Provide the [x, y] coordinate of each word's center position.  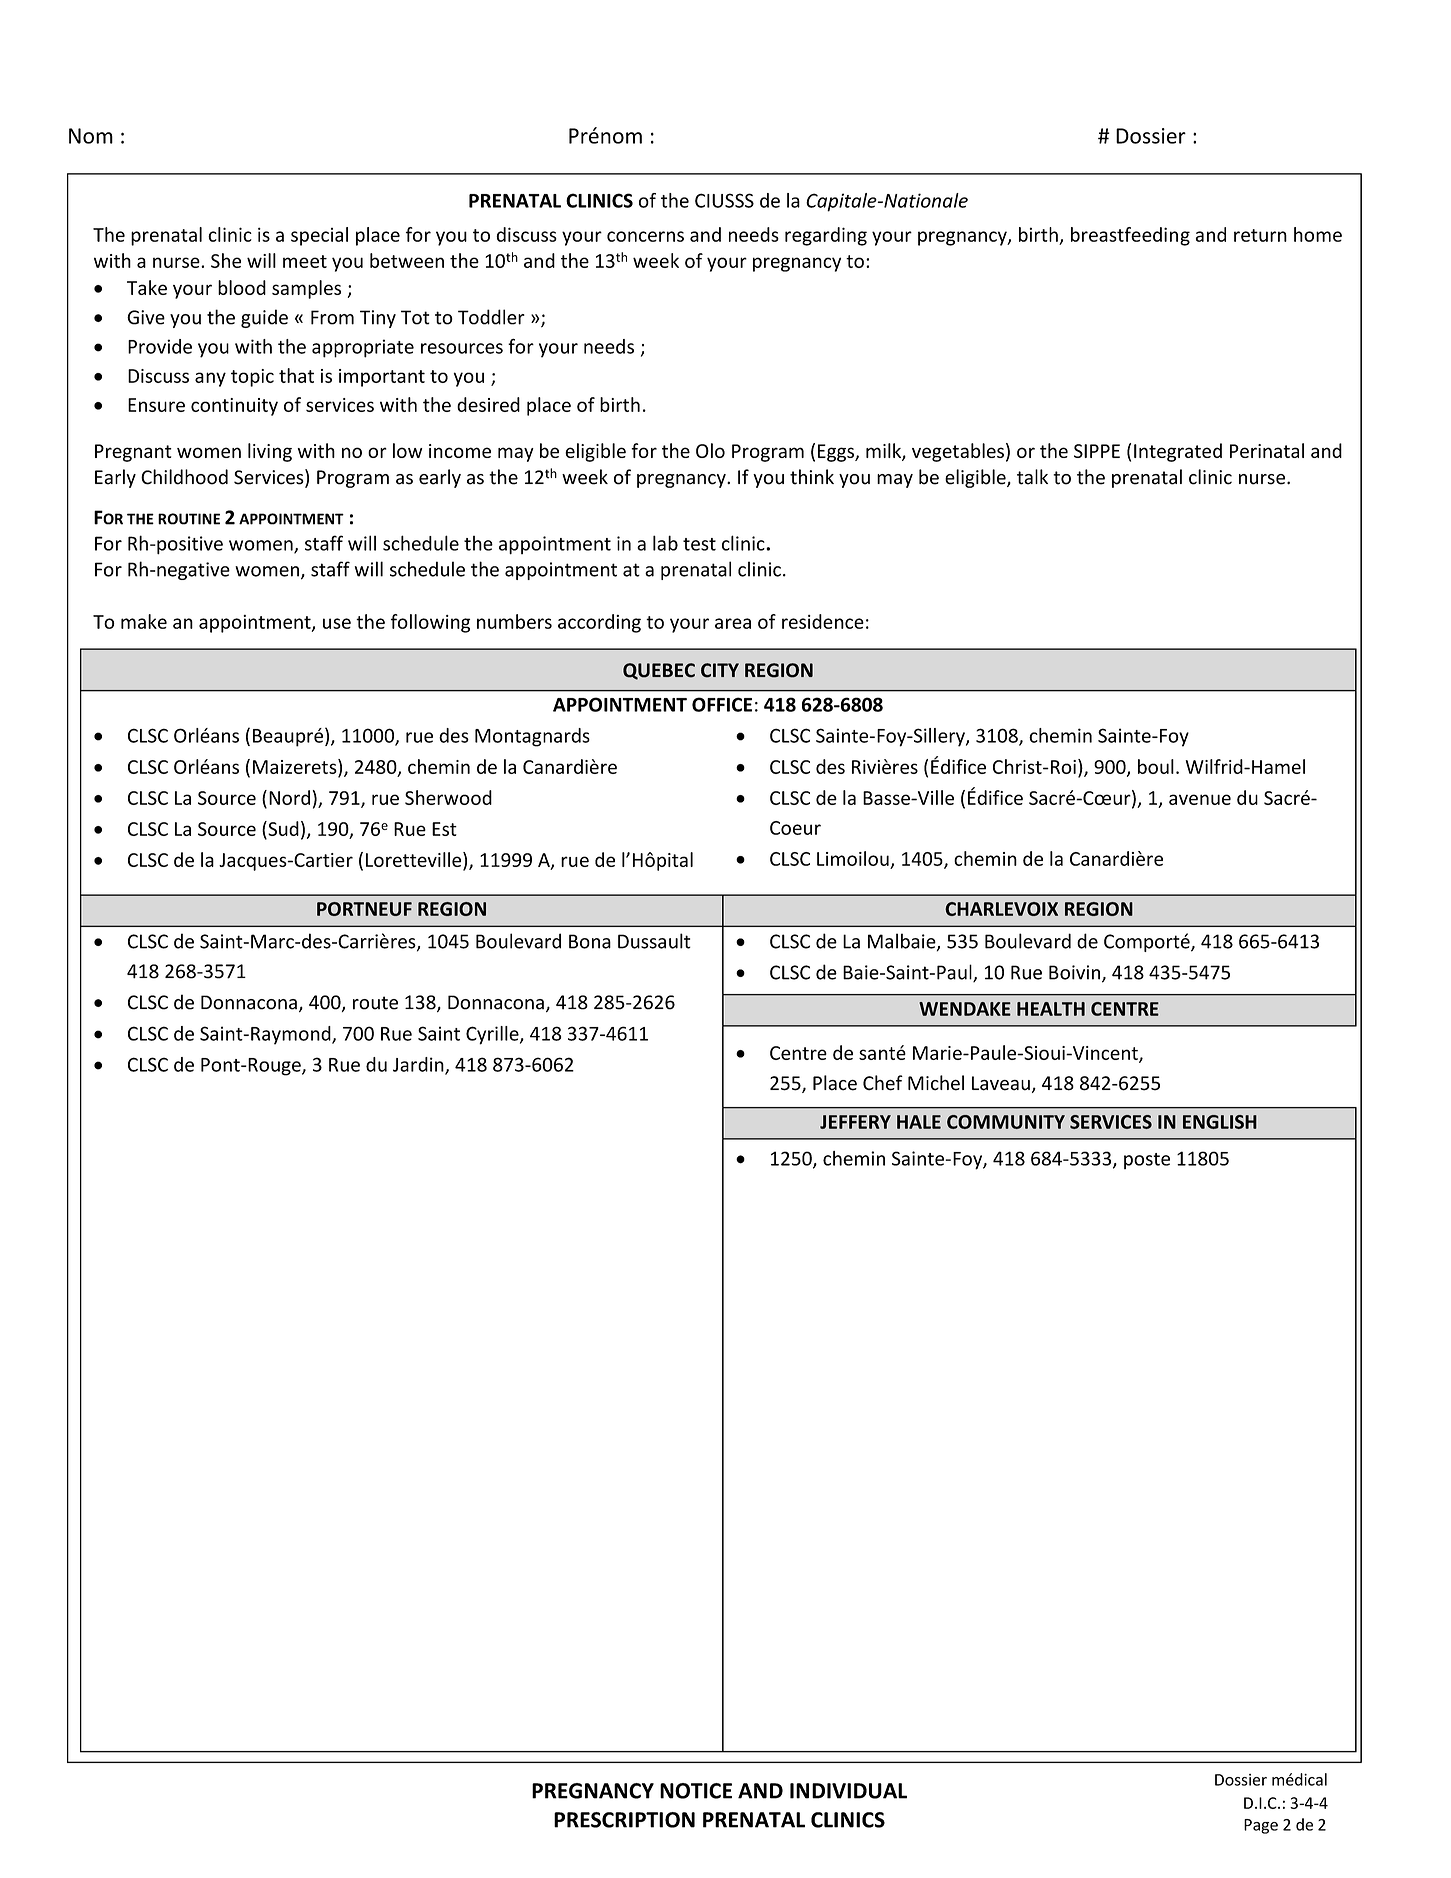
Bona [590, 941]
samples [306, 289]
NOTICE [696, 1791]
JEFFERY [855, 1122]
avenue [1200, 799]
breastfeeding [1130, 236]
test [699, 544]
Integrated [1178, 452]
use [337, 623]
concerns [645, 236]
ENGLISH [1220, 1122]
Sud [282, 828]
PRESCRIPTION [624, 1820]
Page [1261, 1826]
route [375, 1003]
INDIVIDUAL [848, 1791]
